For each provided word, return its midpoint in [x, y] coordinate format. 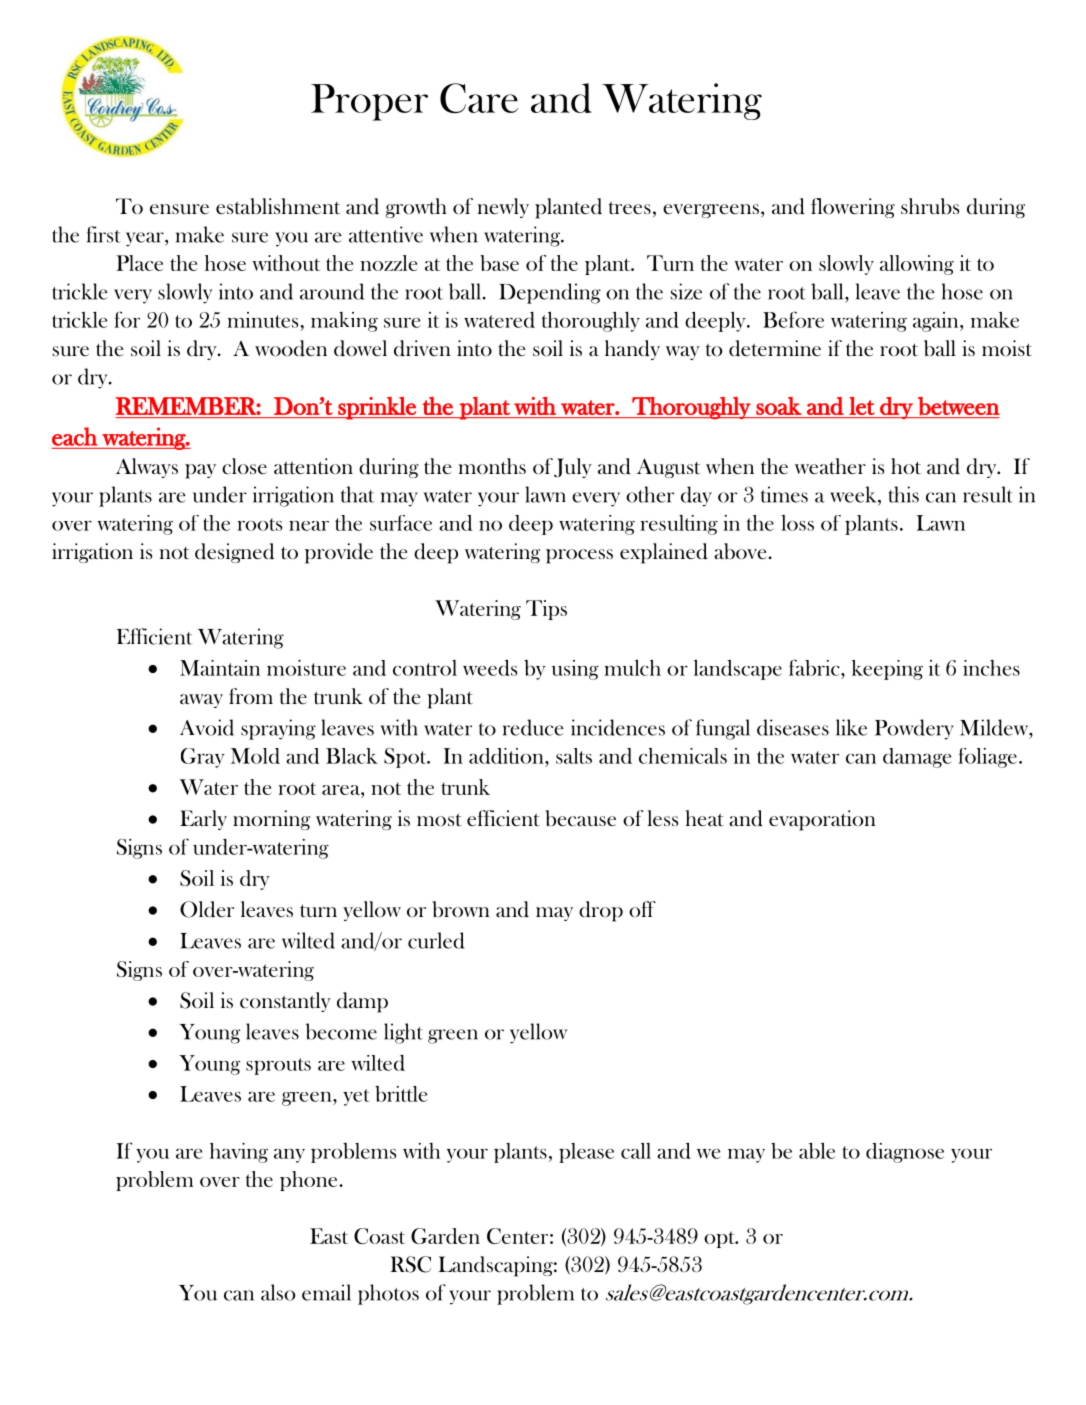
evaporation [822, 820]
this [904, 494]
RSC [410, 1264]
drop [601, 911]
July [573, 468]
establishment [278, 206]
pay [200, 471]
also [278, 1292]
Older [207, 909]
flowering [853, 208]
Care [479, 98]
